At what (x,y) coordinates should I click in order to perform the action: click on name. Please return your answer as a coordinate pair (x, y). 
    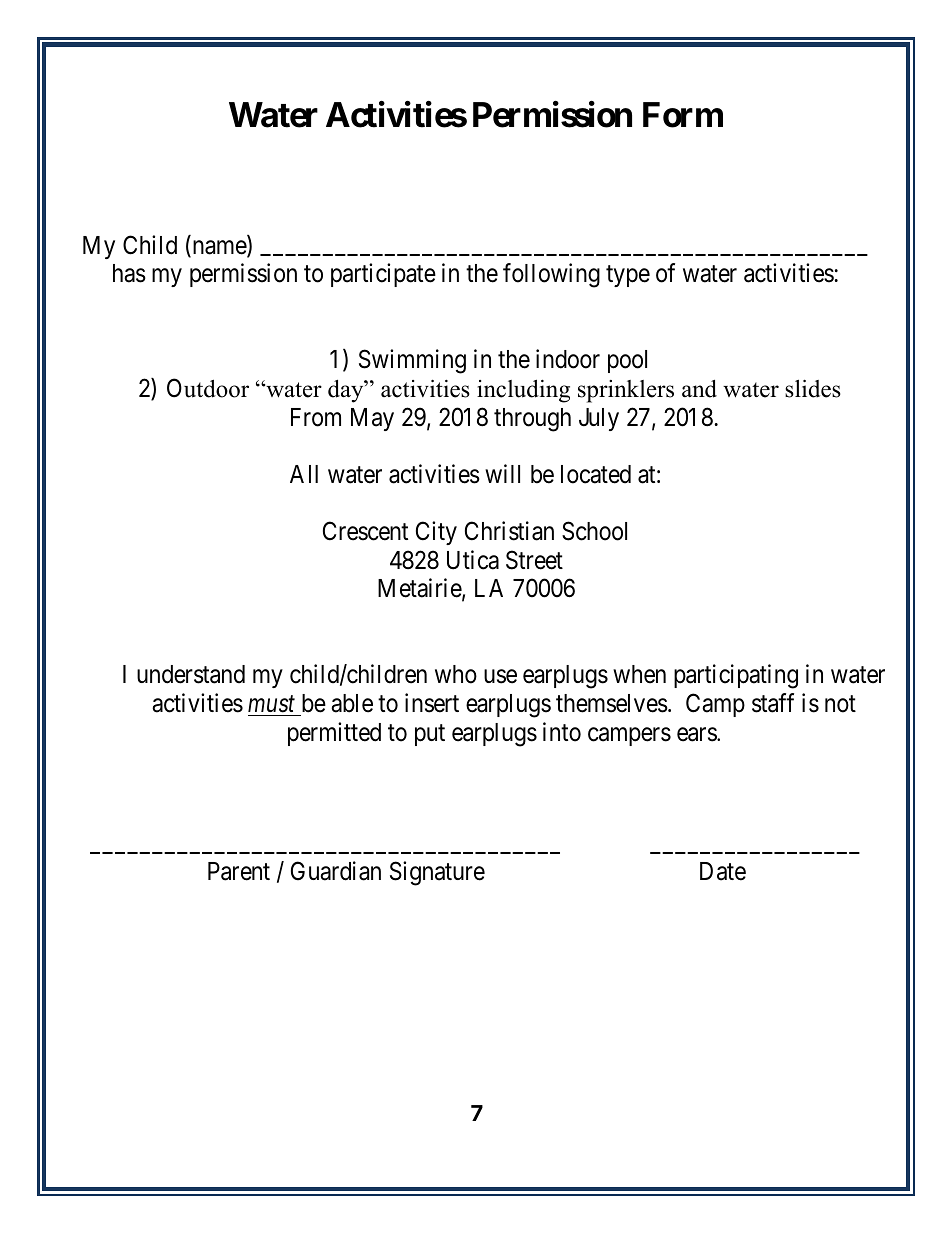
    Looking at the image, I should click on (219, 248).
